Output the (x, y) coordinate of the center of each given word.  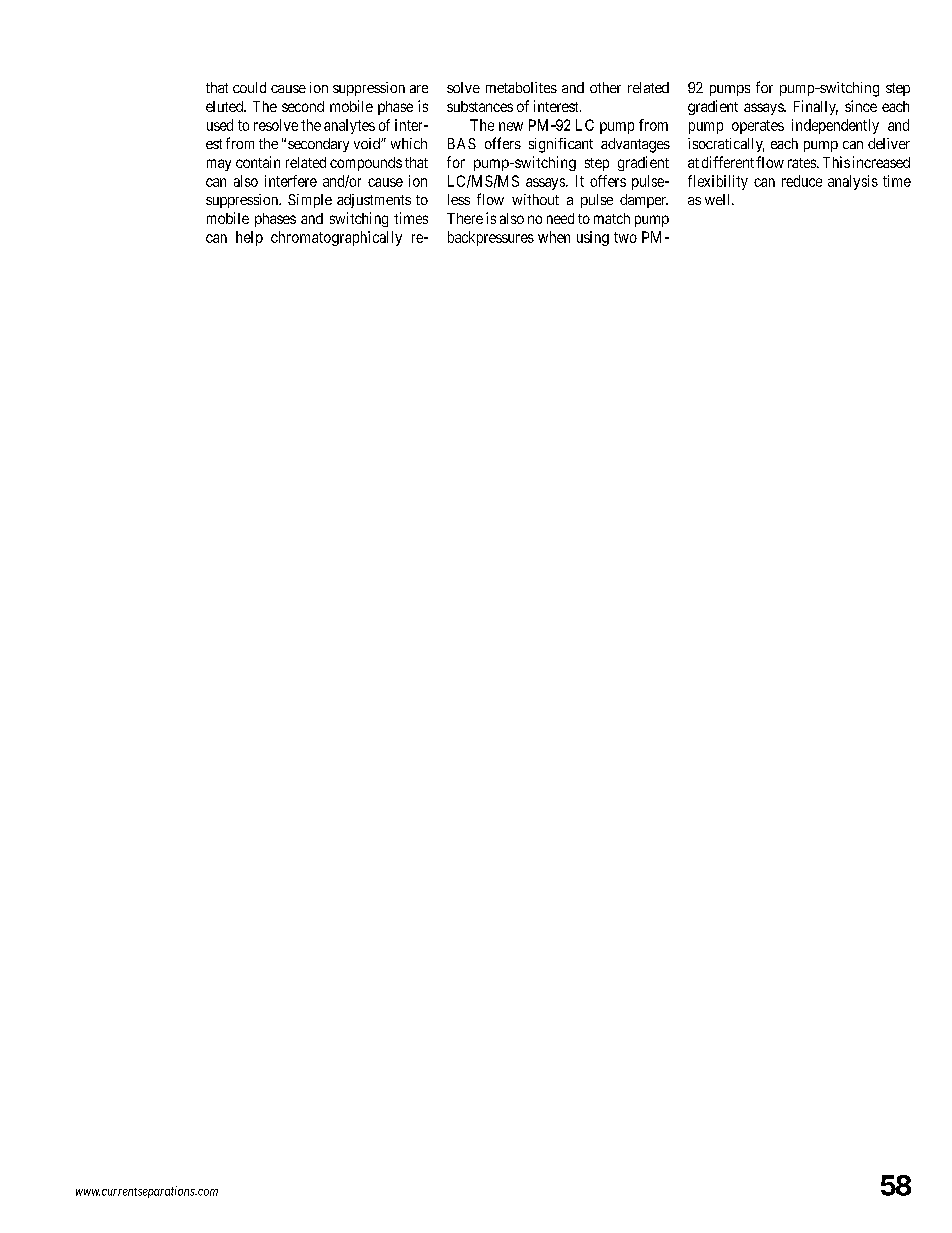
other (605, 87)
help (249, 238)
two (625, 237)
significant (561, 145)
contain (258, 162)
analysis (853, 182)
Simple (310, 201)
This (836, 162)
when (554, 237)
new (511, 126)
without (535, 199)
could (249, 87)
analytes (349, 126)
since (861, 106)
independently (835, 126)
